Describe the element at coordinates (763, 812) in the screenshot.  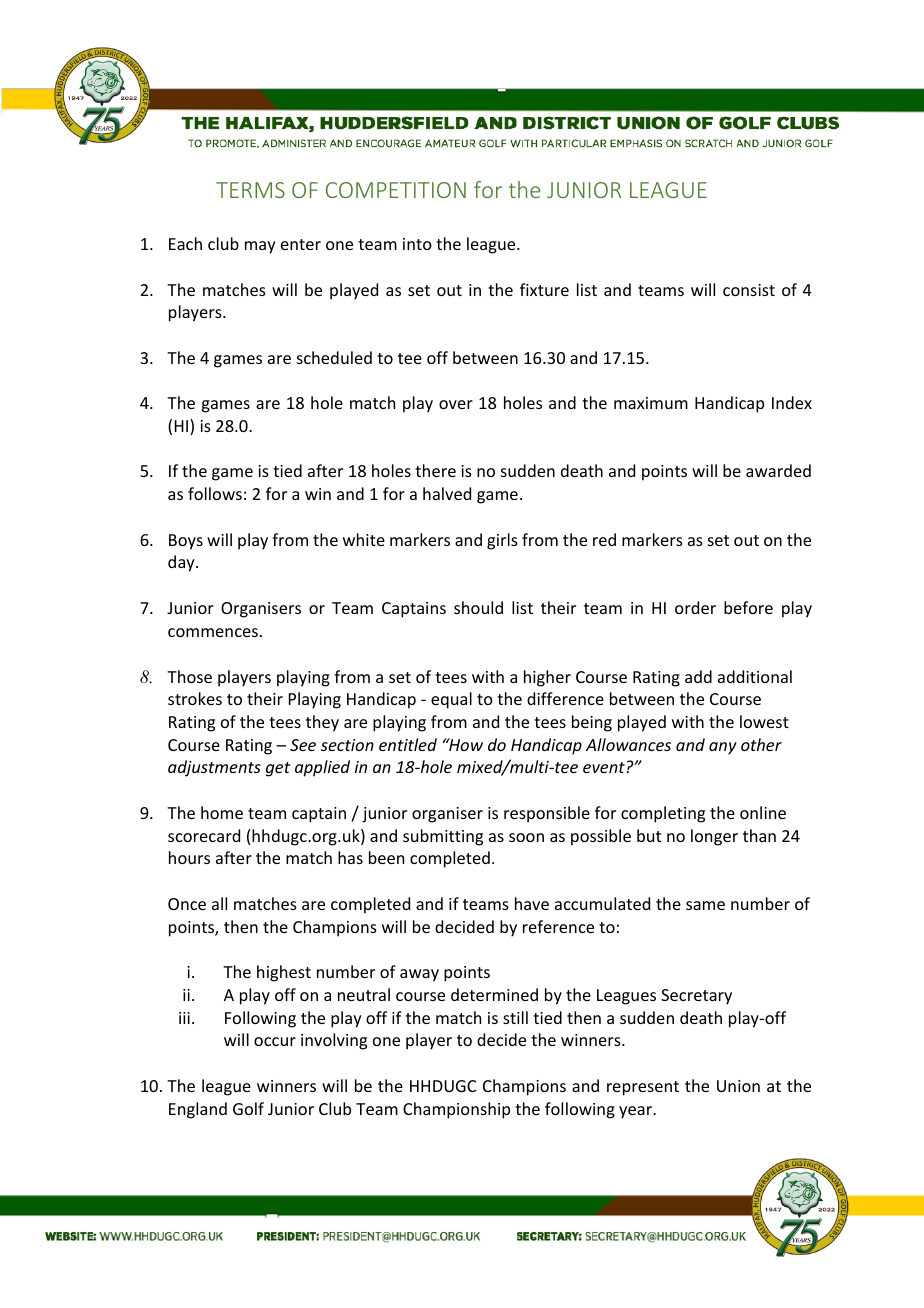
I see `online` at that location.
